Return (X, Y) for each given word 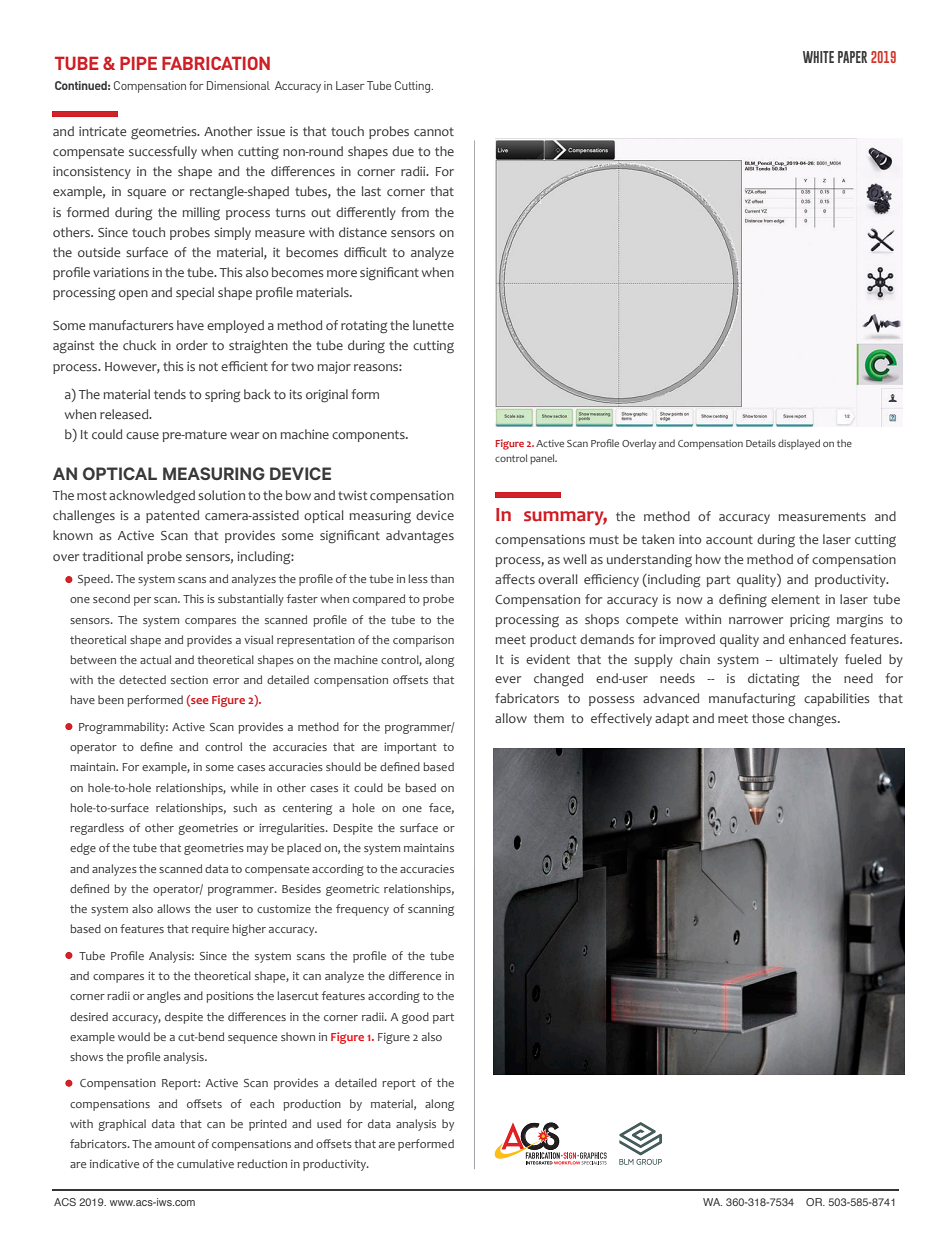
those (768, 718)
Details (761, 443)
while (244, 787)
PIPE (138, 63)
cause (142, 435)
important (410, 748)
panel (543, 459)
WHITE (818, 57)
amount (175, 1144)
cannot (434, 131)
